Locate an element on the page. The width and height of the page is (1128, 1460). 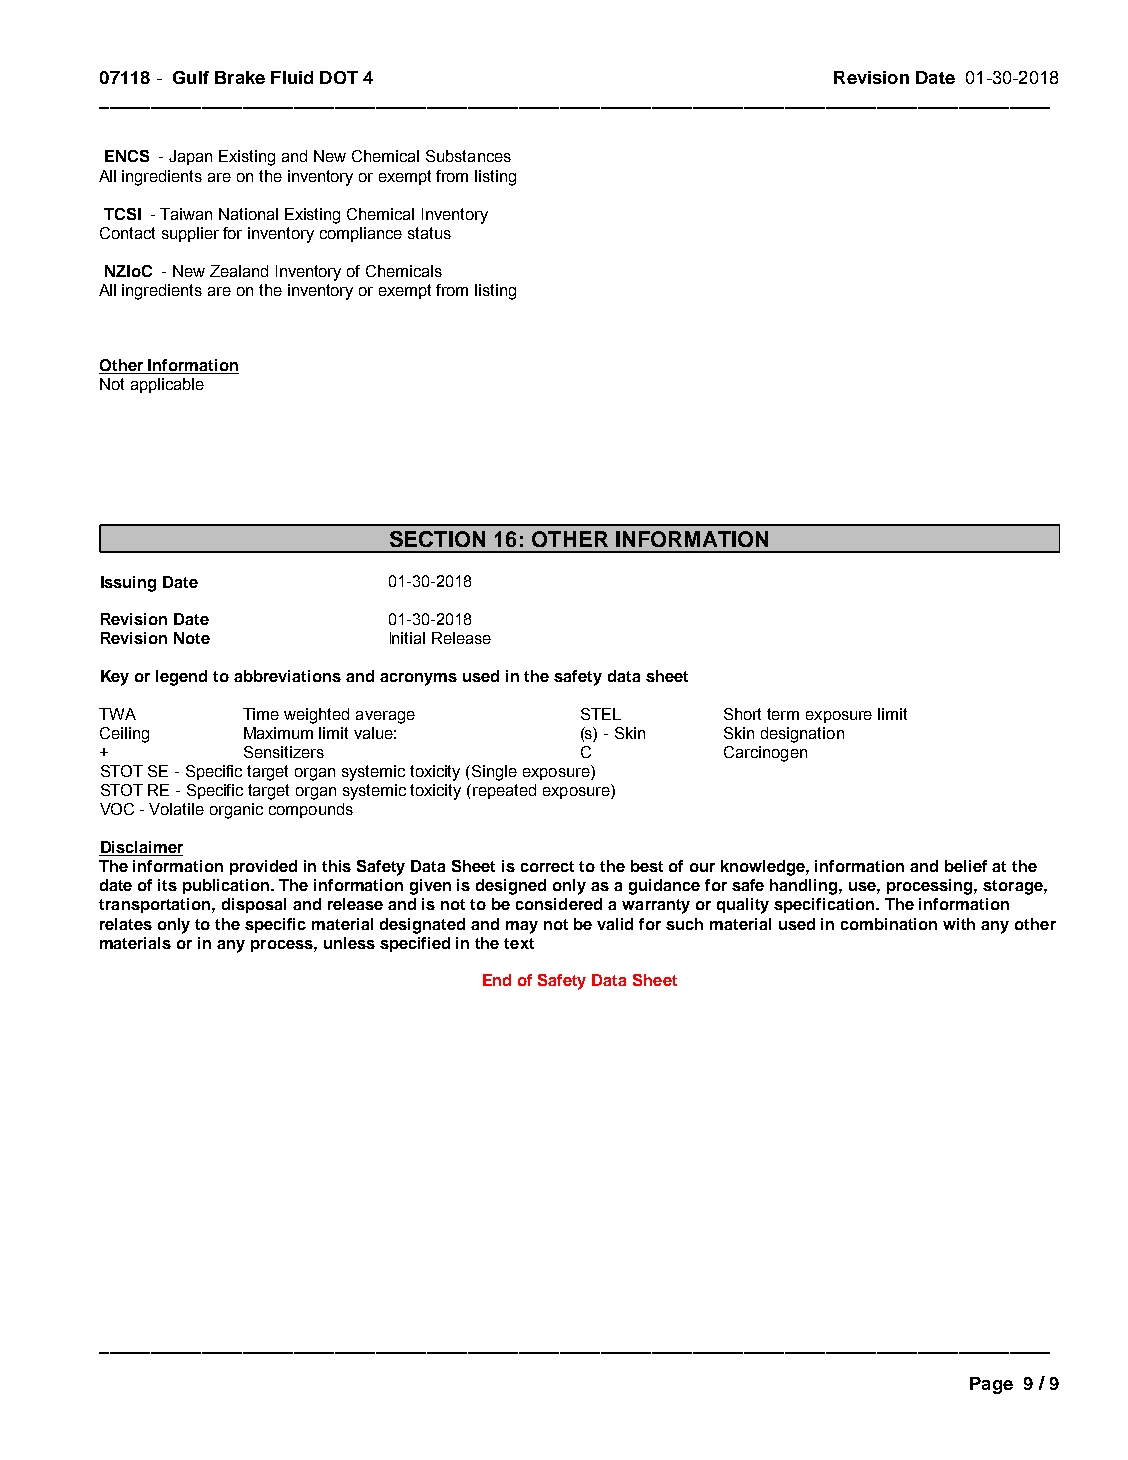
Issuing is located at coordinates (128, 584).
